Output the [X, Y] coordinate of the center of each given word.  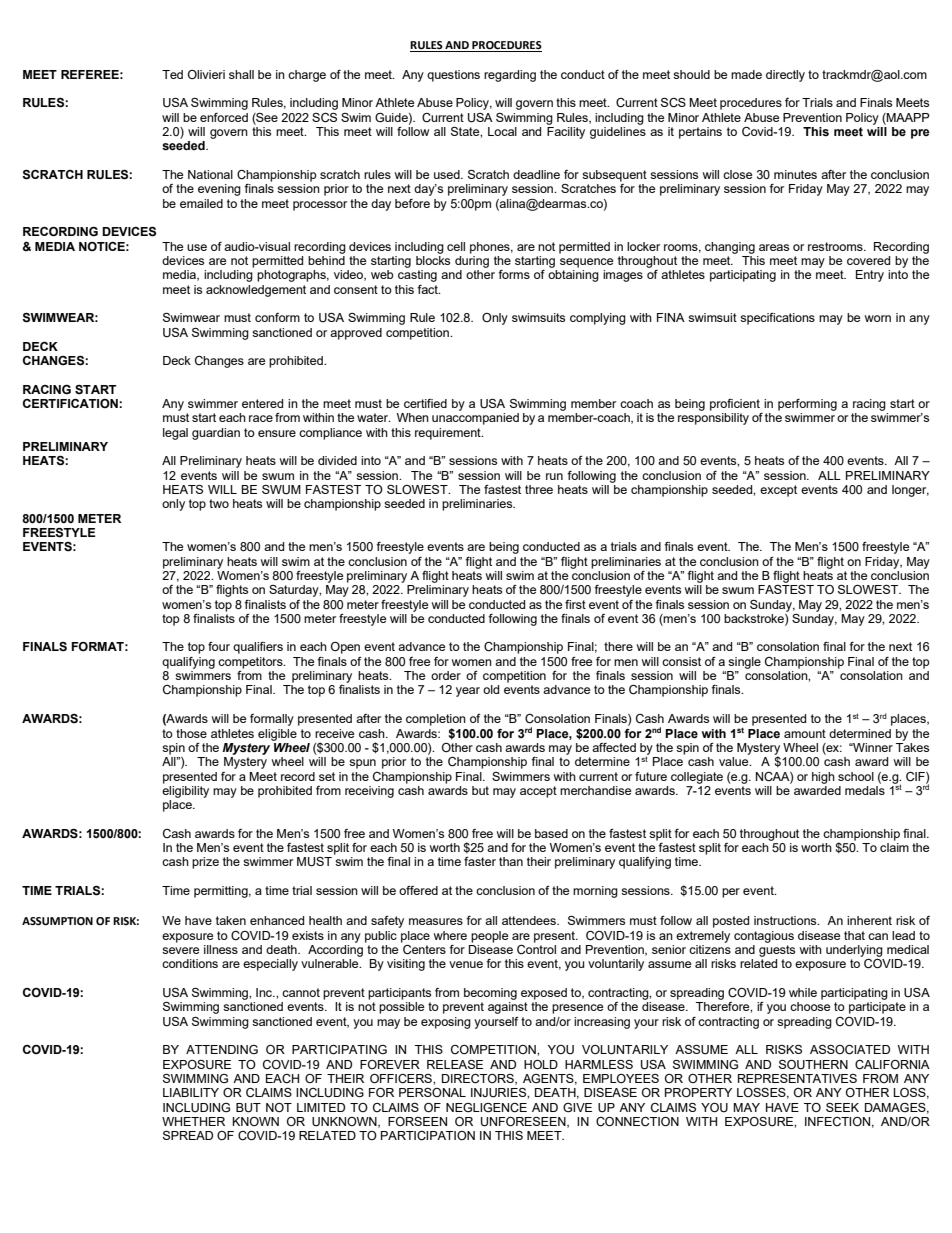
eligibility [185, 790]
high [823, 778]
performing [807, 405]
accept [538, 792]
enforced [224, 117]
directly [785, 76]
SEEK [842, 1107]
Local [502, 131]
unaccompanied [475, 419]
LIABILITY [191, 1092]
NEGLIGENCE [486, 1108]
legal [175, 434]
